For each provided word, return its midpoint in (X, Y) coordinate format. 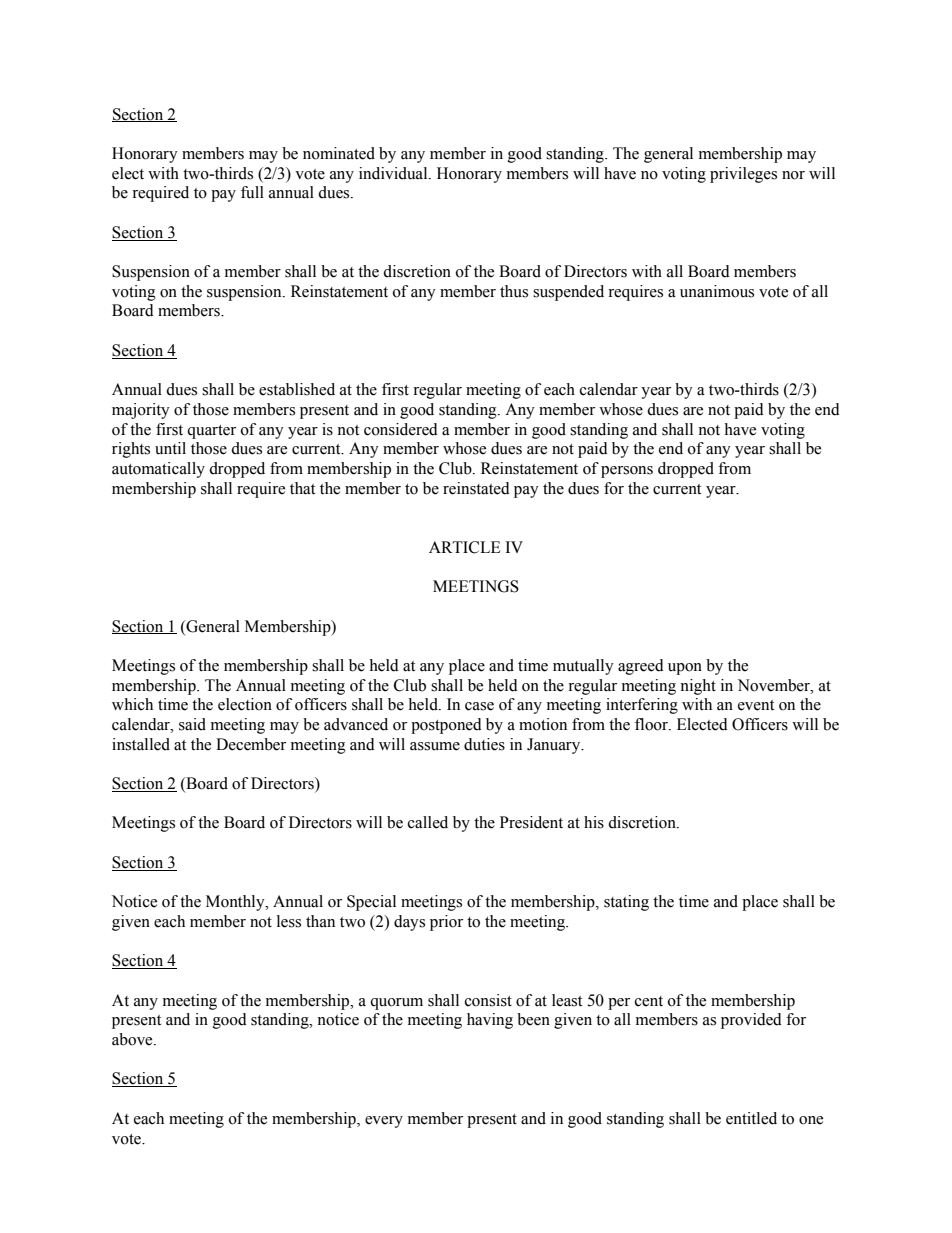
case (479, 706)
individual (394, 173)
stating (626, 903)
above (133, 1039)
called (428, 822)
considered (401, 429)
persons (627, 472)
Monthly (236, 903)
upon (685, 669)
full (252, 192)
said (192, 724)
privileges (743, 175)
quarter (211, 432)
